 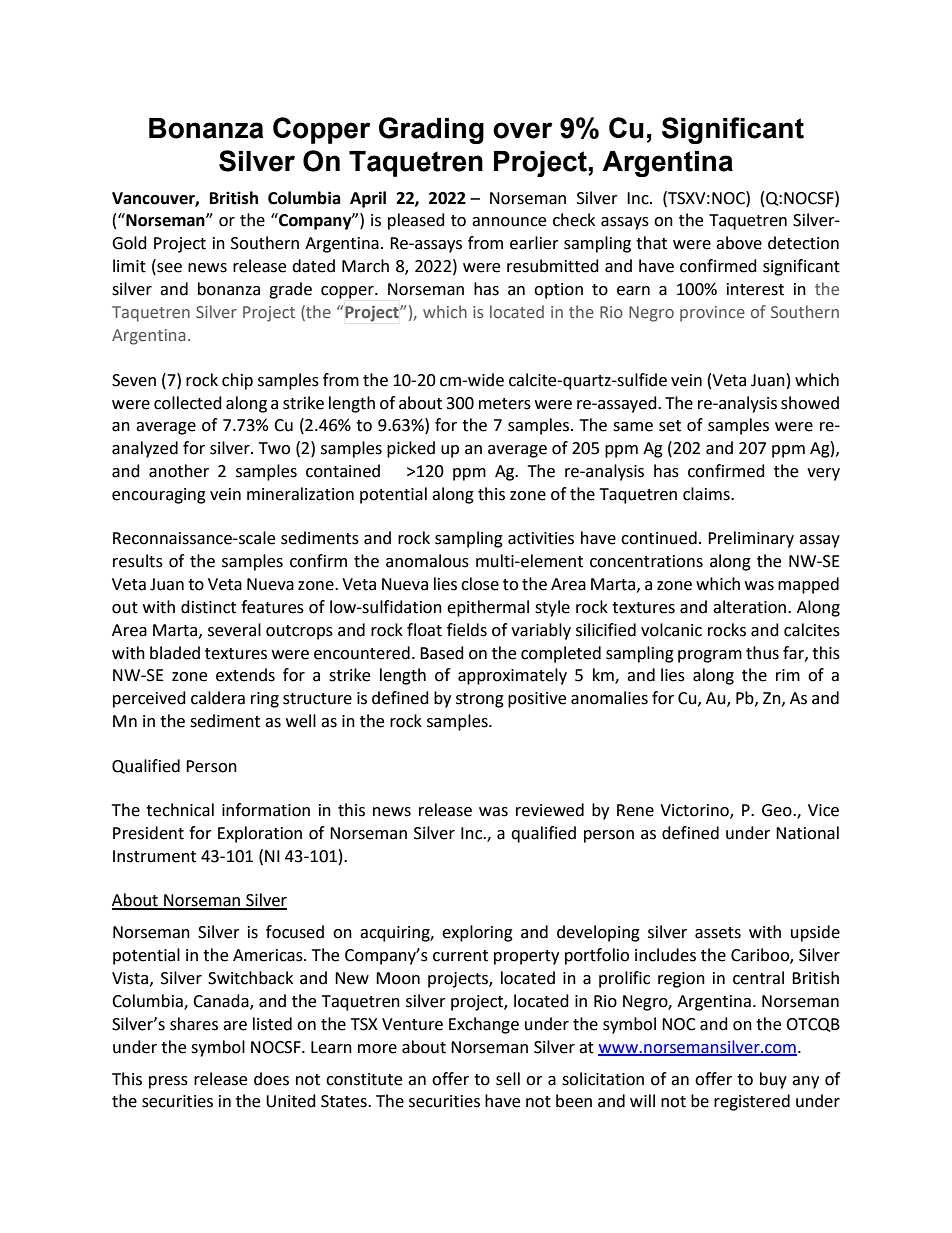 What do you see at coordinates (180, 810) in the screenshot?
I see `technical` at bounding box center [180, 810].
